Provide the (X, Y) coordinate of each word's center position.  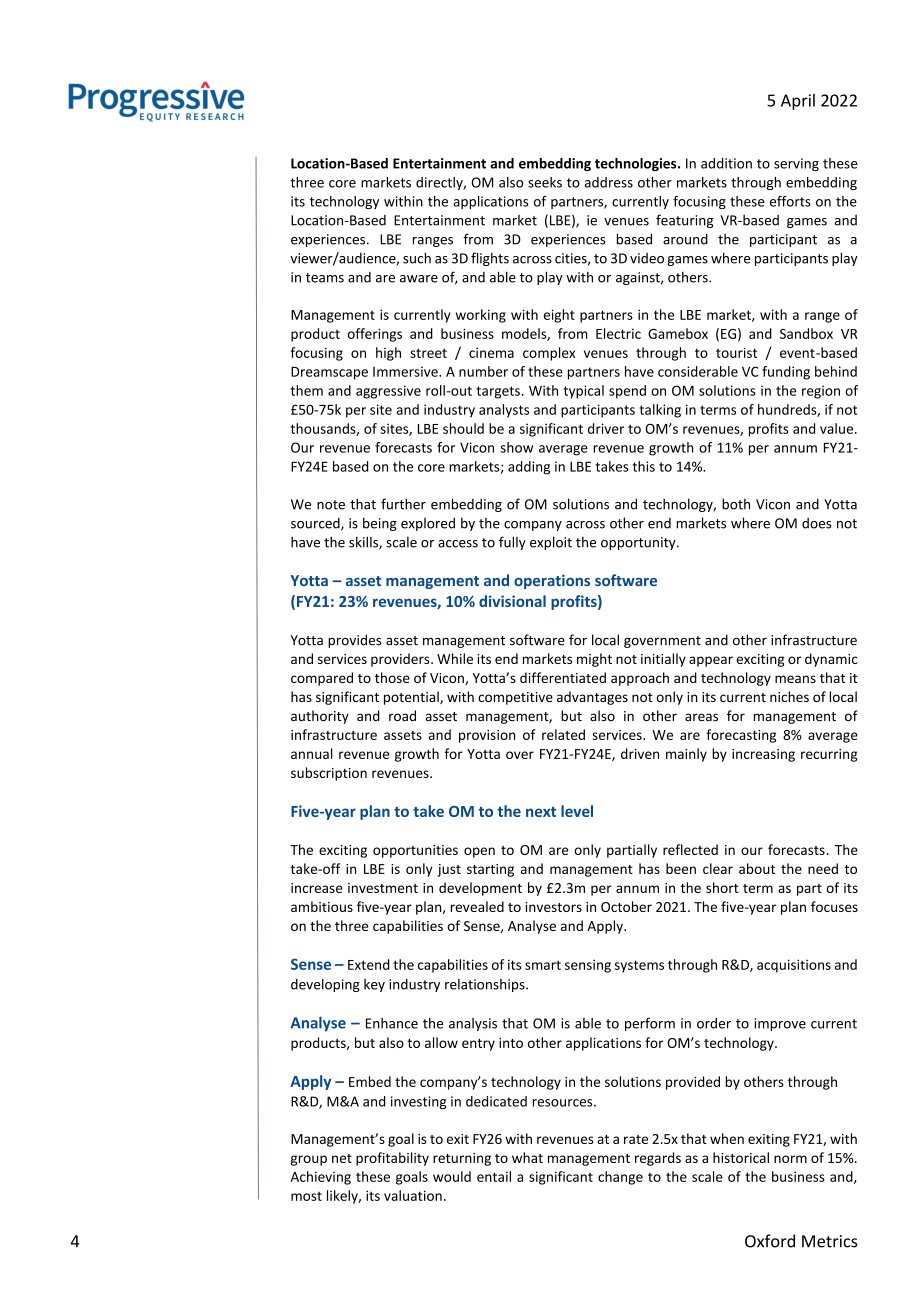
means (795, 679)
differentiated (563, 677)
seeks (545, 182)
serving (796, 164)
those (392, 677)
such (417, 258)
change (620, 1178)
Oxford (770, 1241)
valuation (413, 1195)
